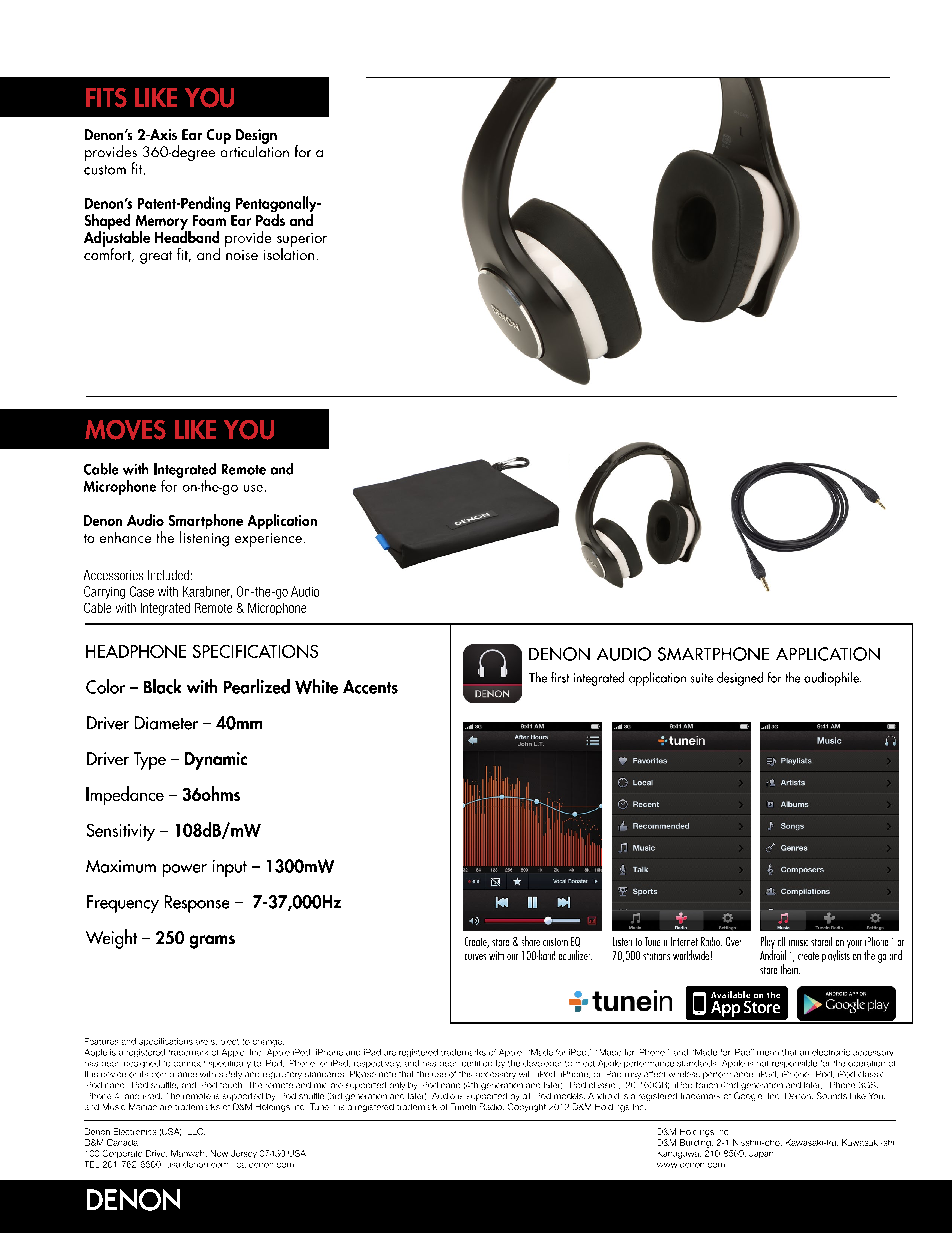  I want to click on Over, so click(733, 941).
